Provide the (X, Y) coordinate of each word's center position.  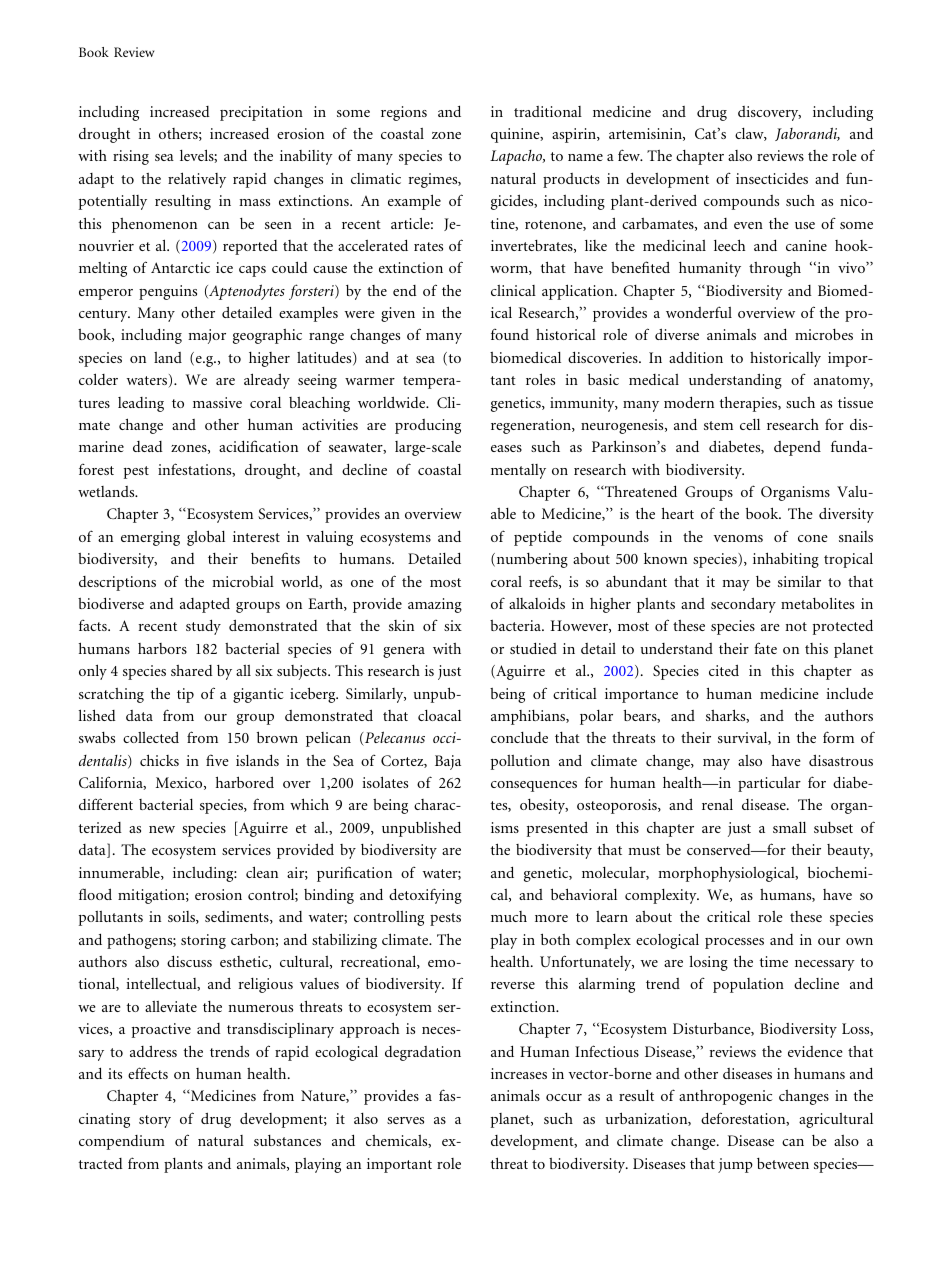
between (783, 1163)
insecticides (772, 178)
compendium (122, 1142)
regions (404, 113)
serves (405, 1120)
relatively (197, 180)
